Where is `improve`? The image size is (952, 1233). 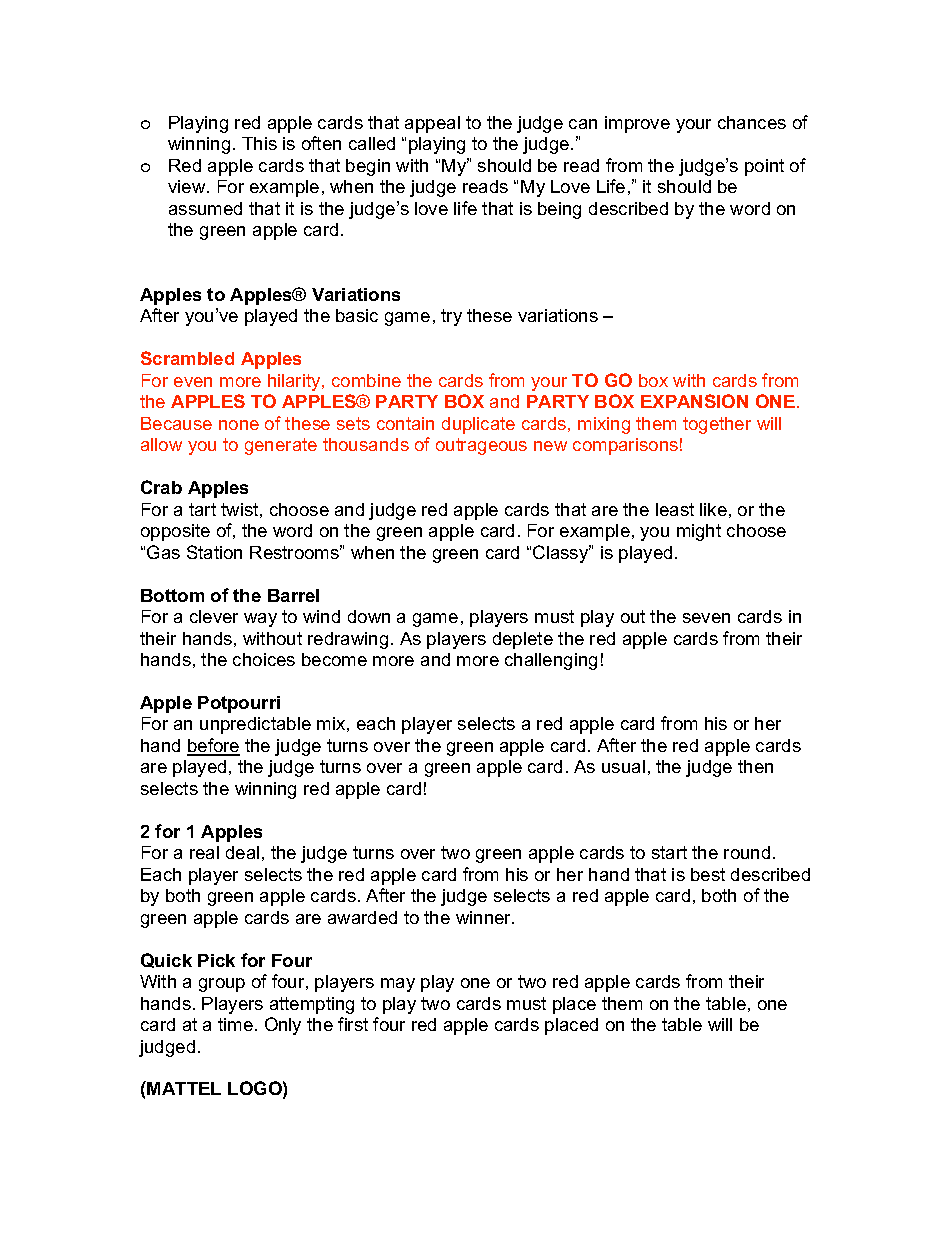 improve is located at coordinates (637, 124).
